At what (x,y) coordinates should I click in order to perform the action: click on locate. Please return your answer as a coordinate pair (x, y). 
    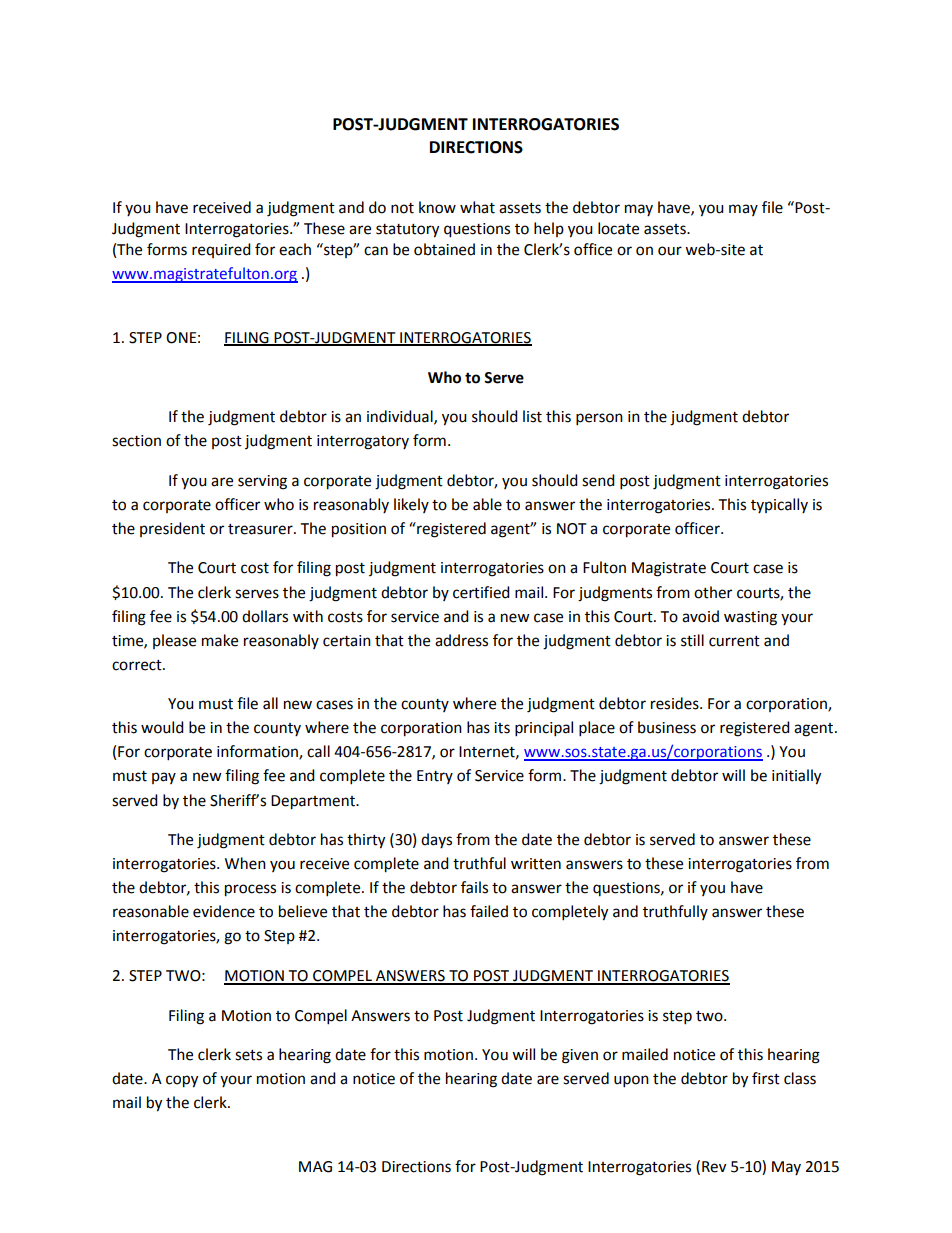
    Looking at the image, I should click on (618, 228).
